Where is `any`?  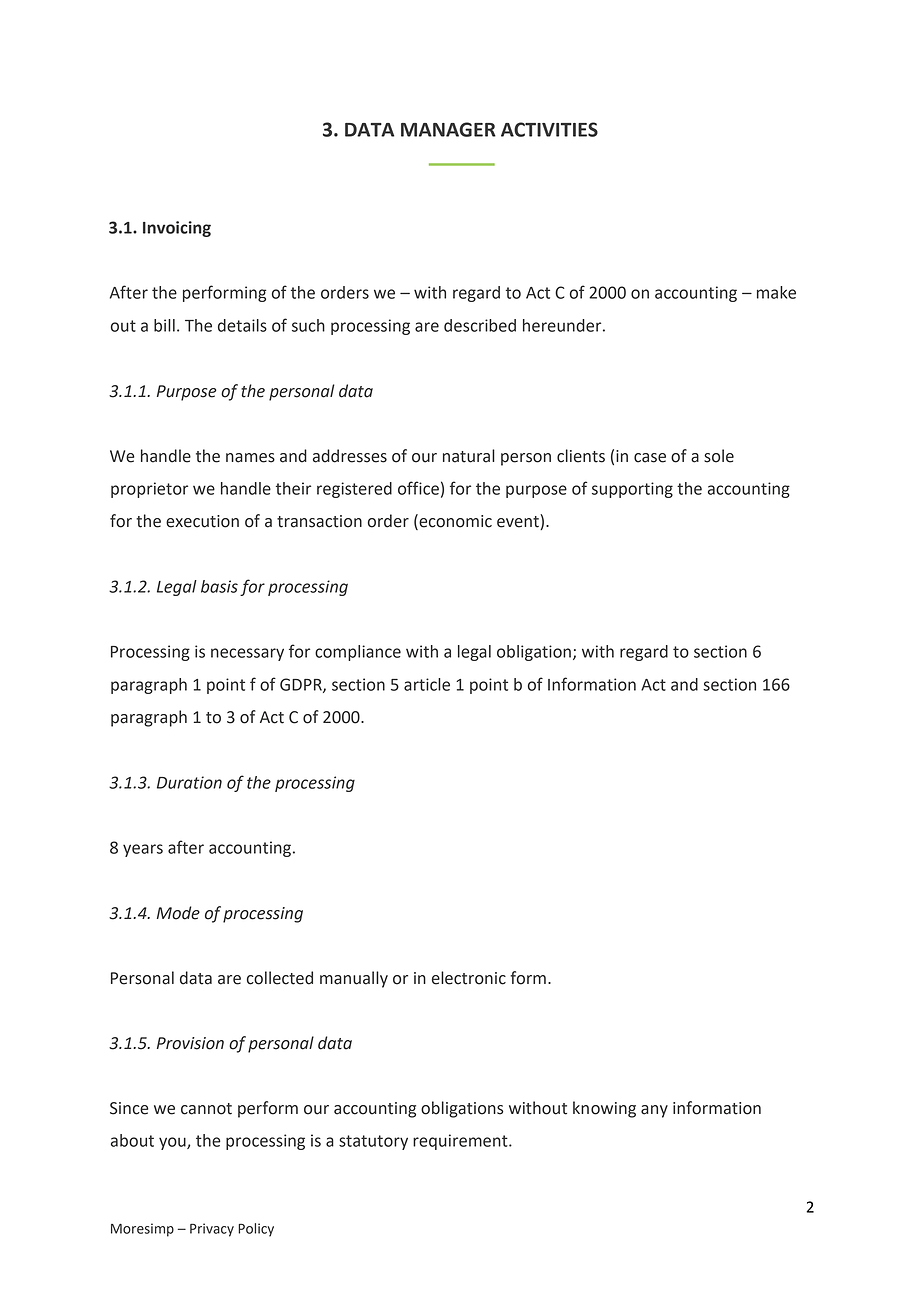 any is located at coordinates (654, 1111).
